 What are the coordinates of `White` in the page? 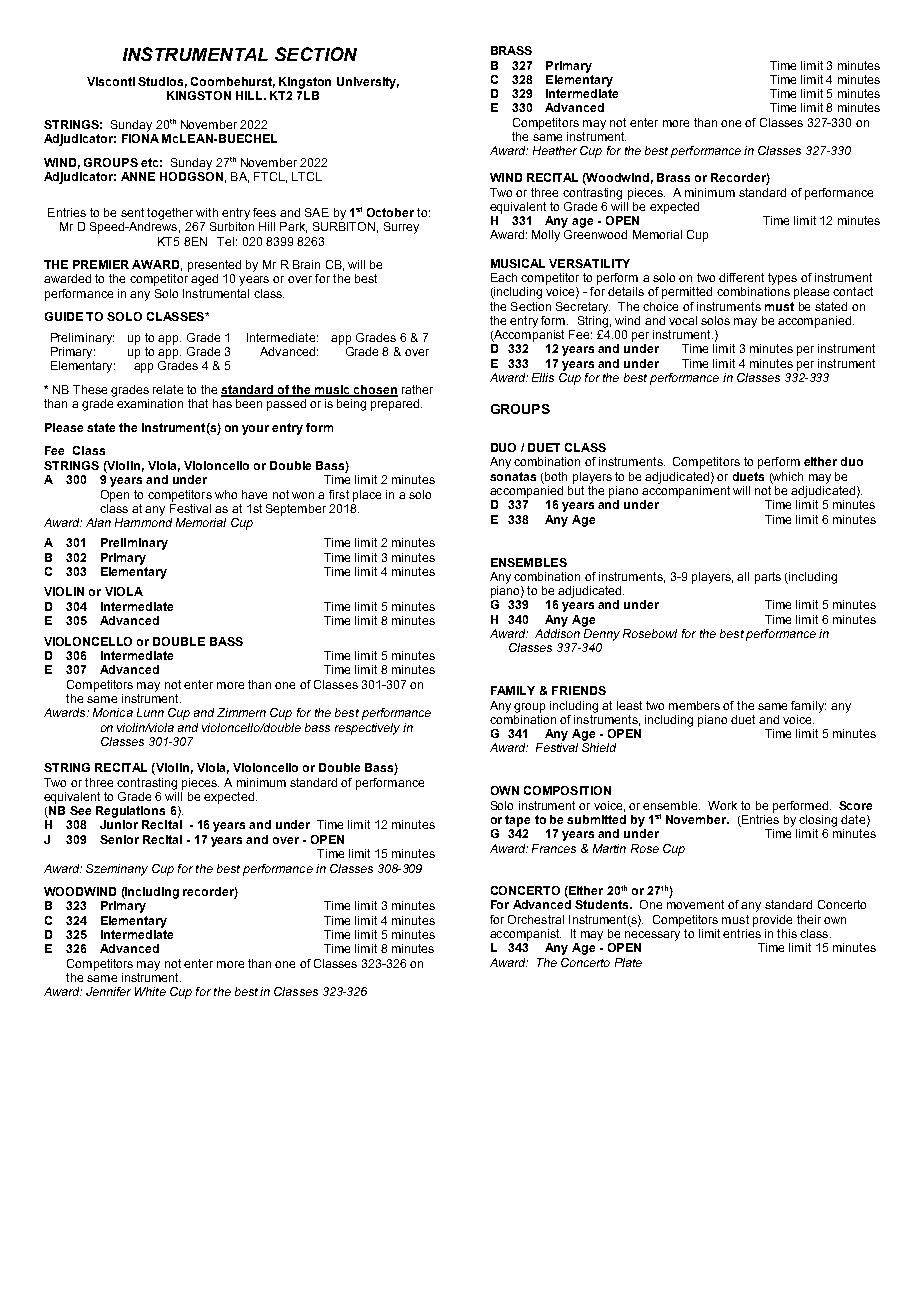 It's located at (150, 991).
